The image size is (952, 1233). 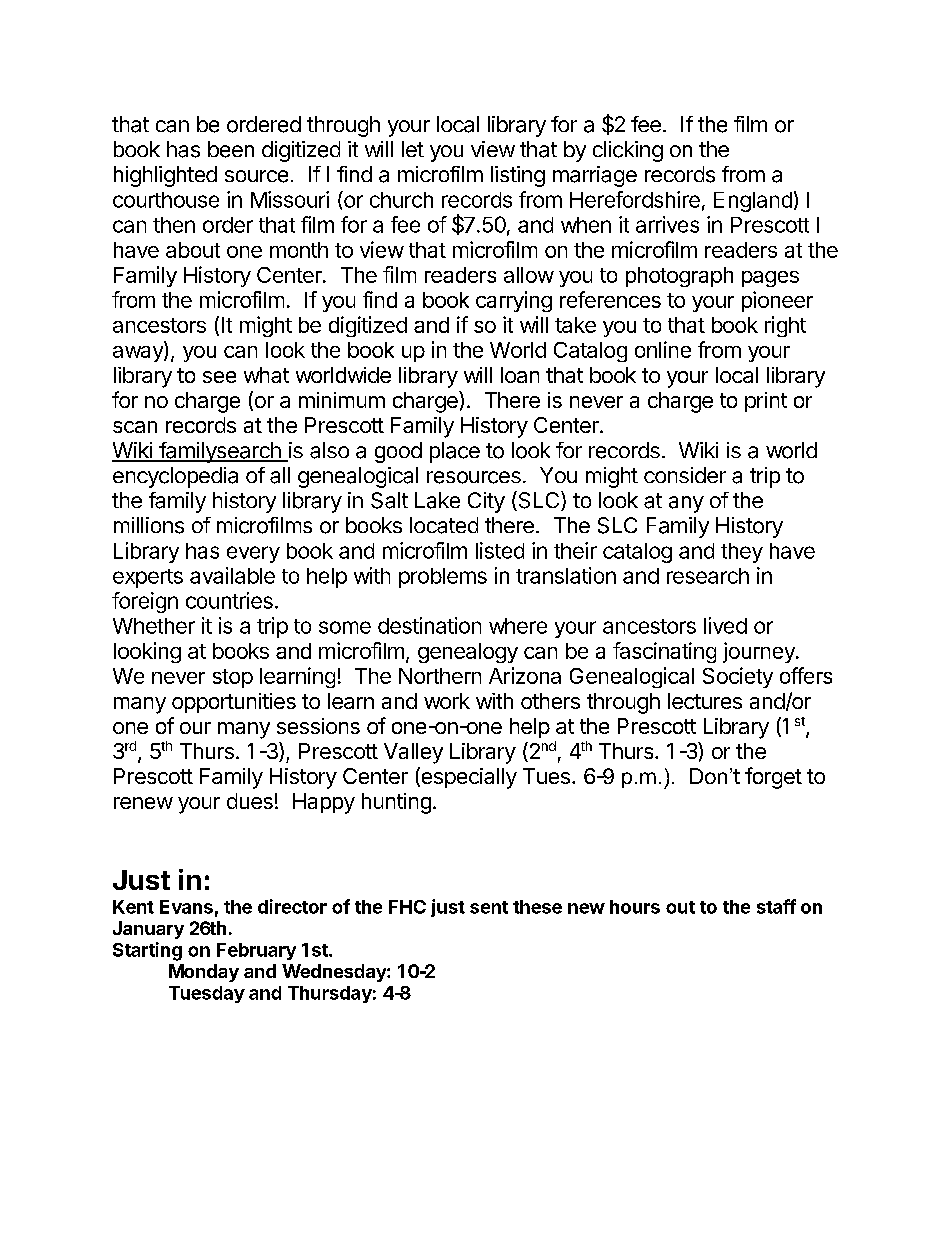 I want to click on Monday, so click(x=204, y=973).
